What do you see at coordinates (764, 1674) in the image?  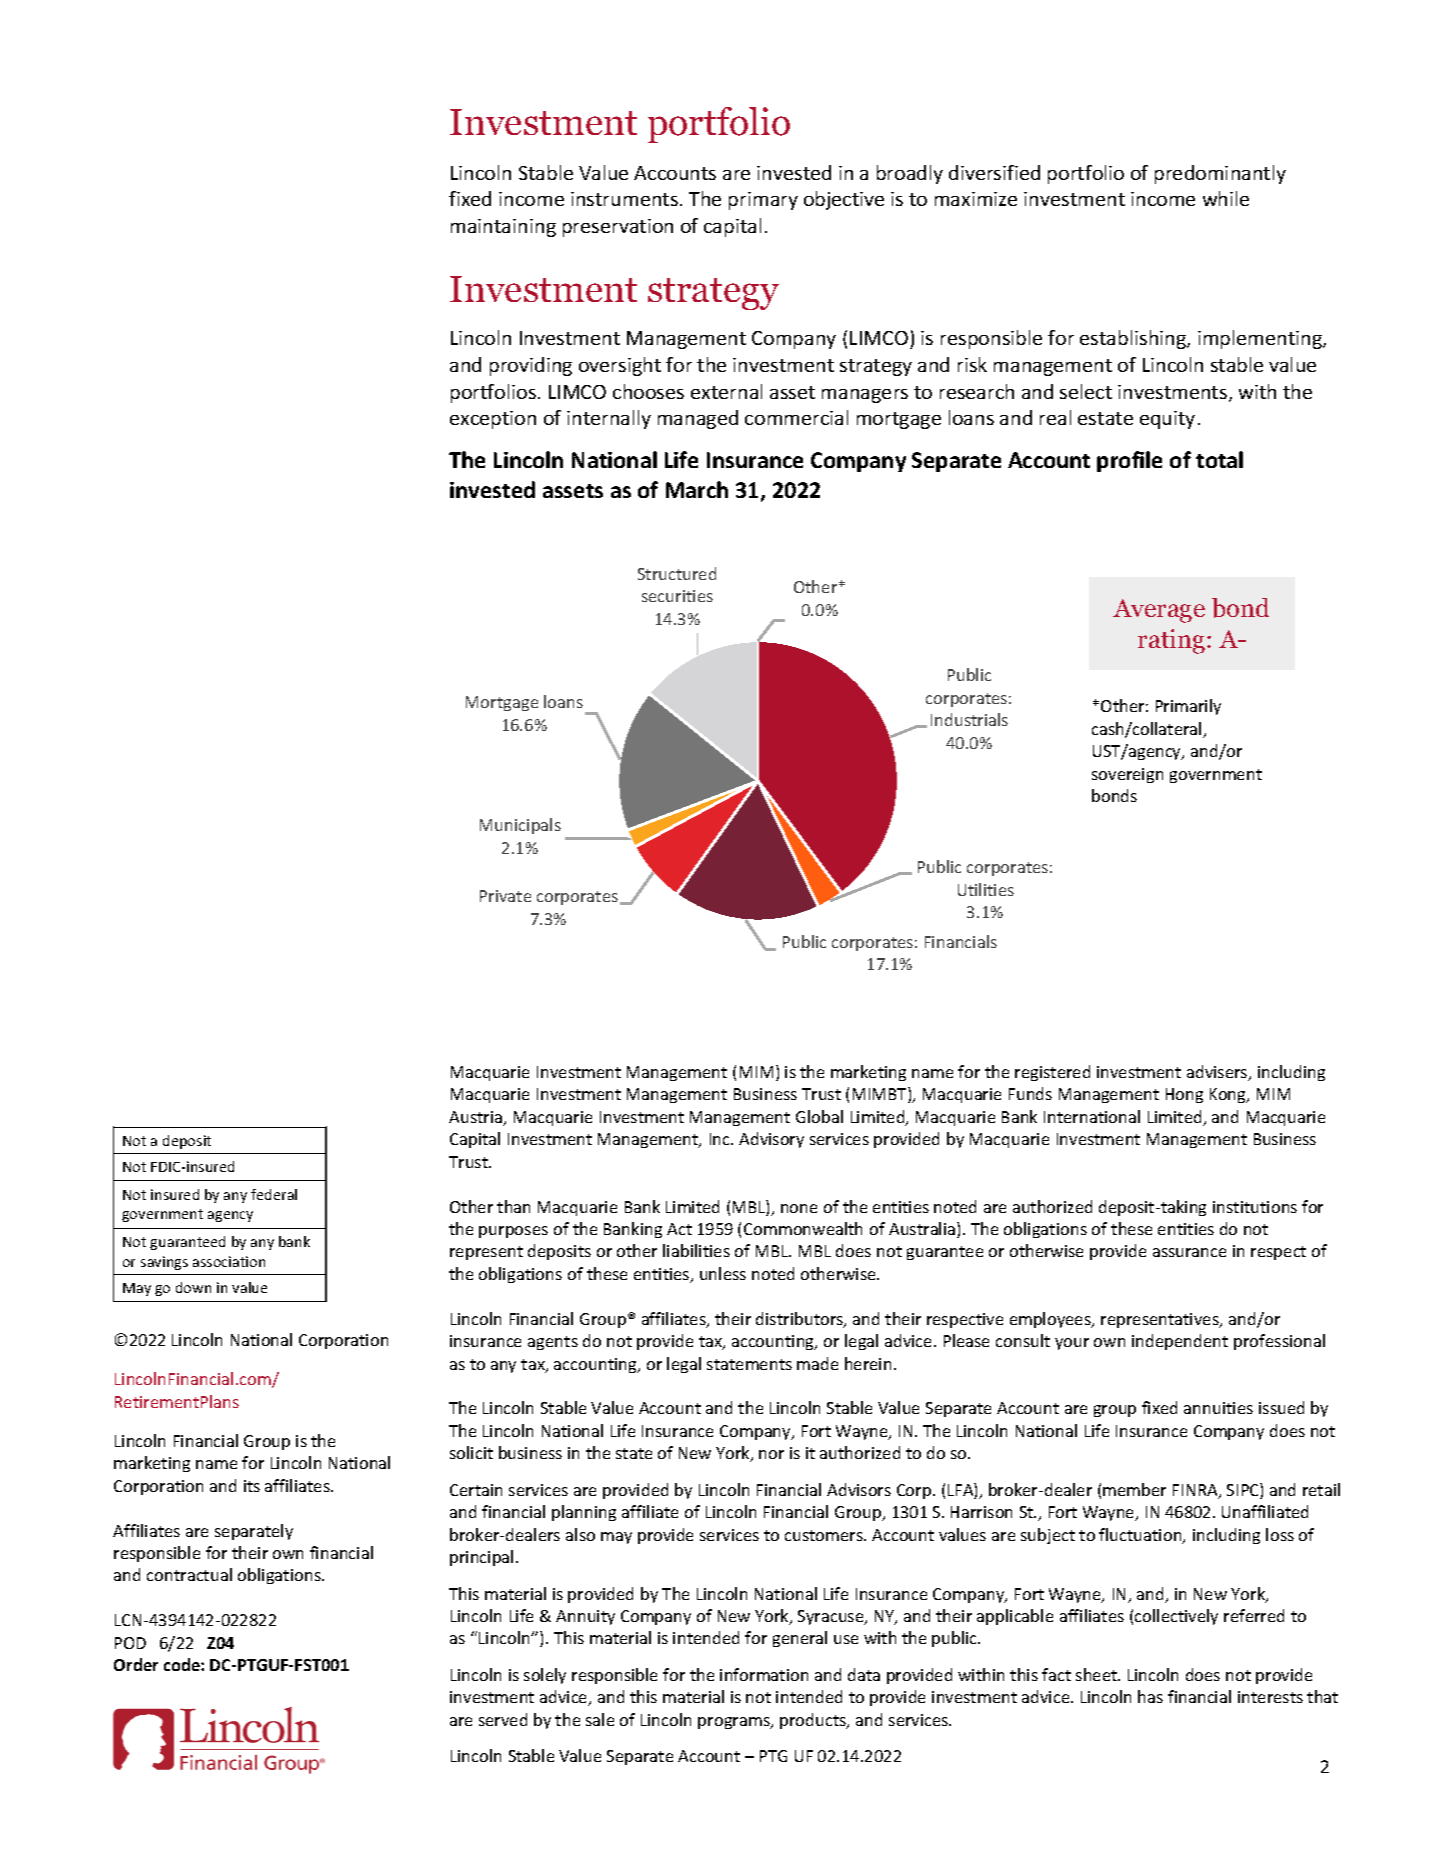 I see `information` at bounding box center [764, 1674].
